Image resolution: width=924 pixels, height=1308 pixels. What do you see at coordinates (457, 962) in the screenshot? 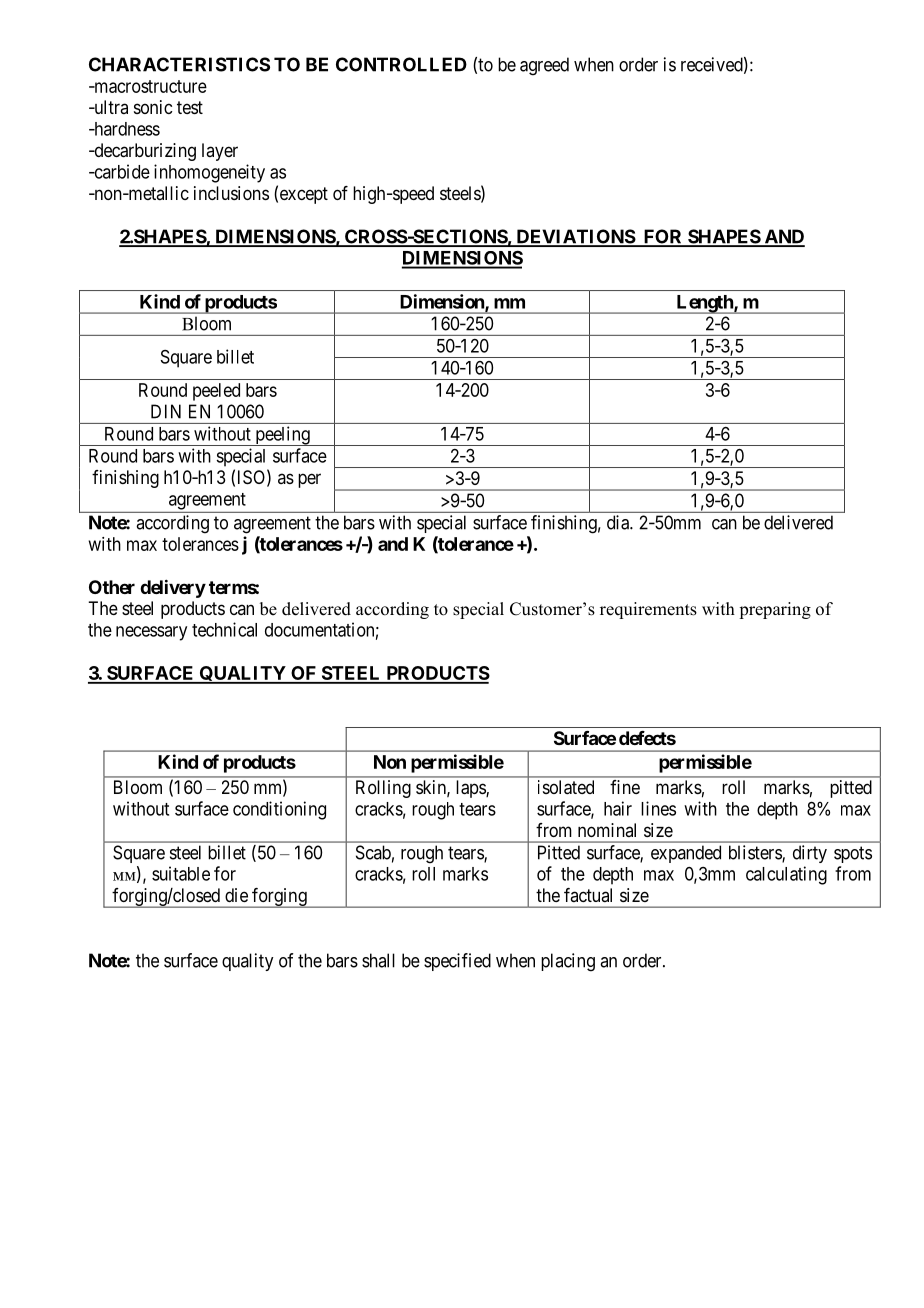
I see `specified` at bounding box center [457, 962].
